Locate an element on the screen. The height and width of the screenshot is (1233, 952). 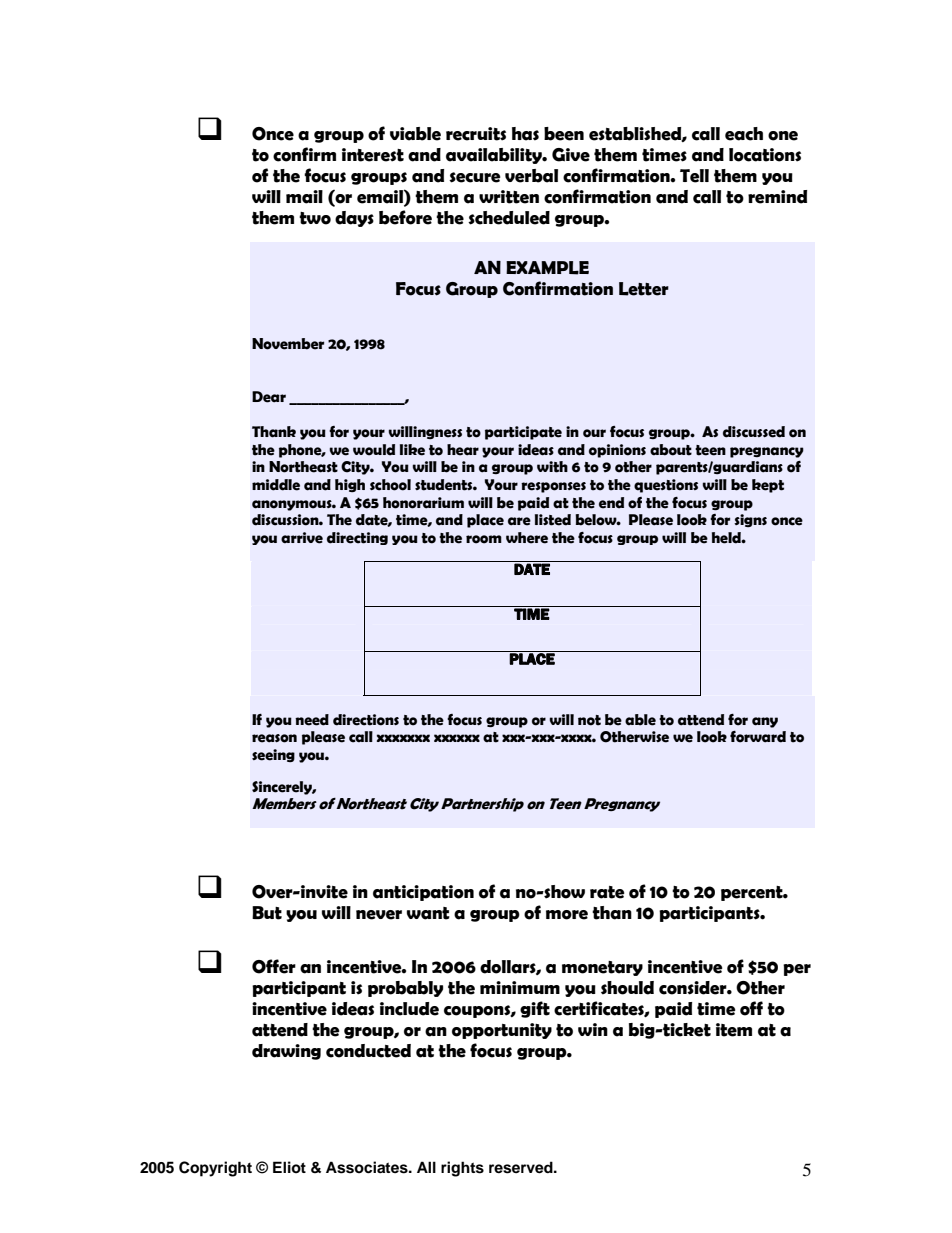
Tell is located at coordinates (694, 176).
